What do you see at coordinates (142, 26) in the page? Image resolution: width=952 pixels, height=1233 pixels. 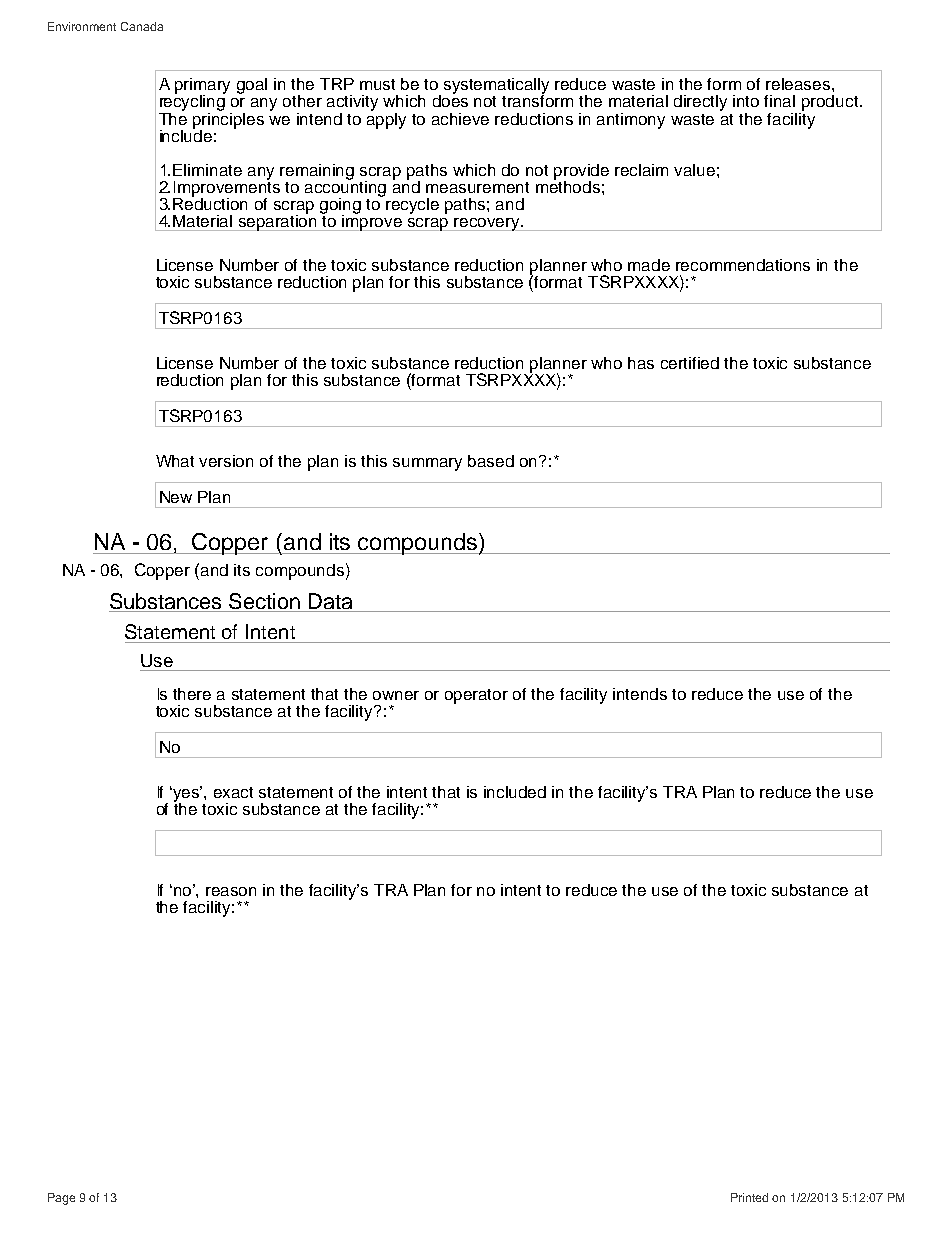 I see `Canada` at bounding box center [142, 26].
